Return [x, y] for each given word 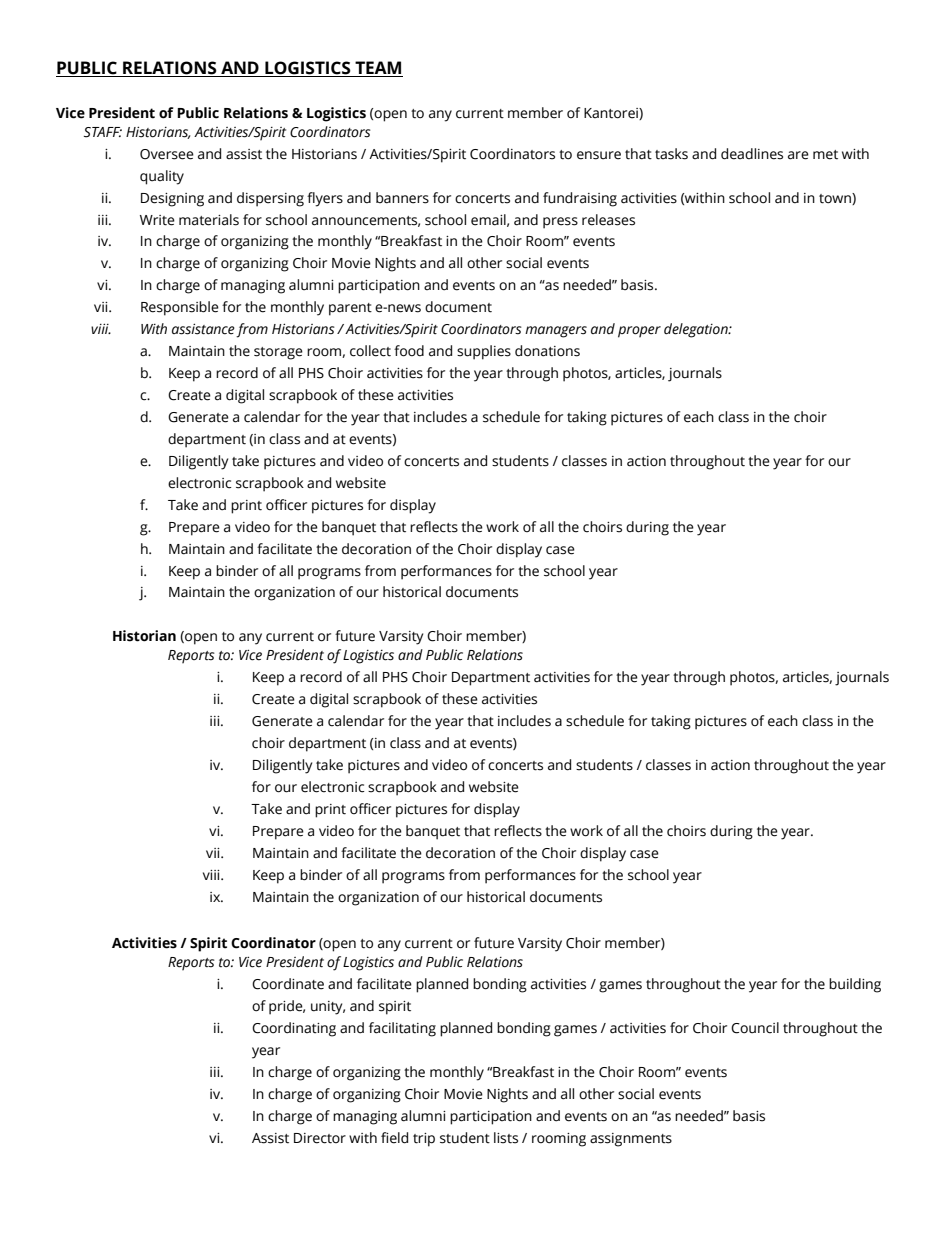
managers [556, 332]
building [855, 985]
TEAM [378, 69]
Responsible [180, 308]
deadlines [752, 154]
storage [278, 353]
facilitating [402, 1029]
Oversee [167, 154]
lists [506, 1138]
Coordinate [288, 984]
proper [639, 332]
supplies [484, 352]
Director [320, 1138]
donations [547, 351]
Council [755, 1028]
